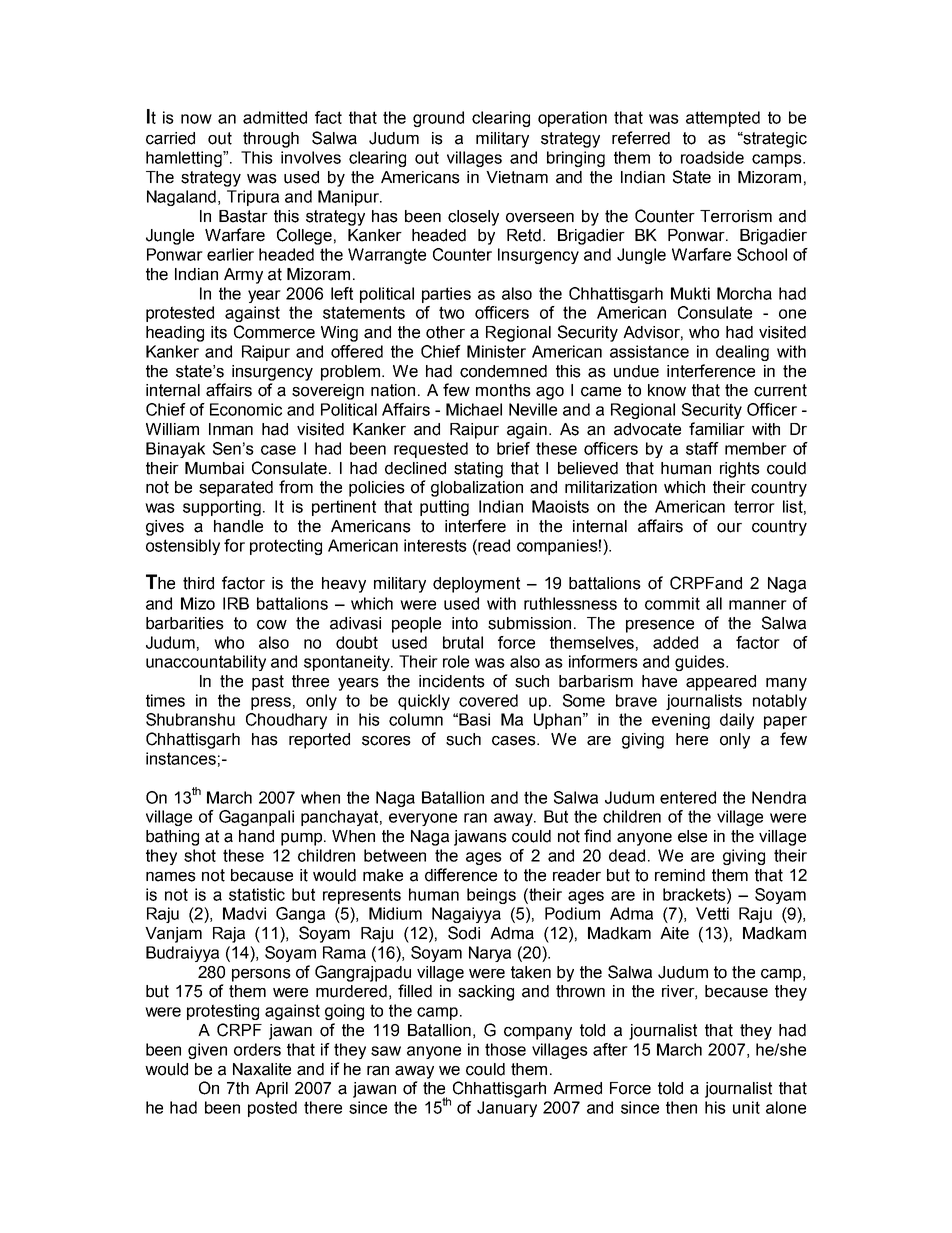 The width and height of the screenshot is (952, 1233). What do you see at coordinates (478, 470) in the screenshot?
I see `stating` at bounding box center [478, 470].
